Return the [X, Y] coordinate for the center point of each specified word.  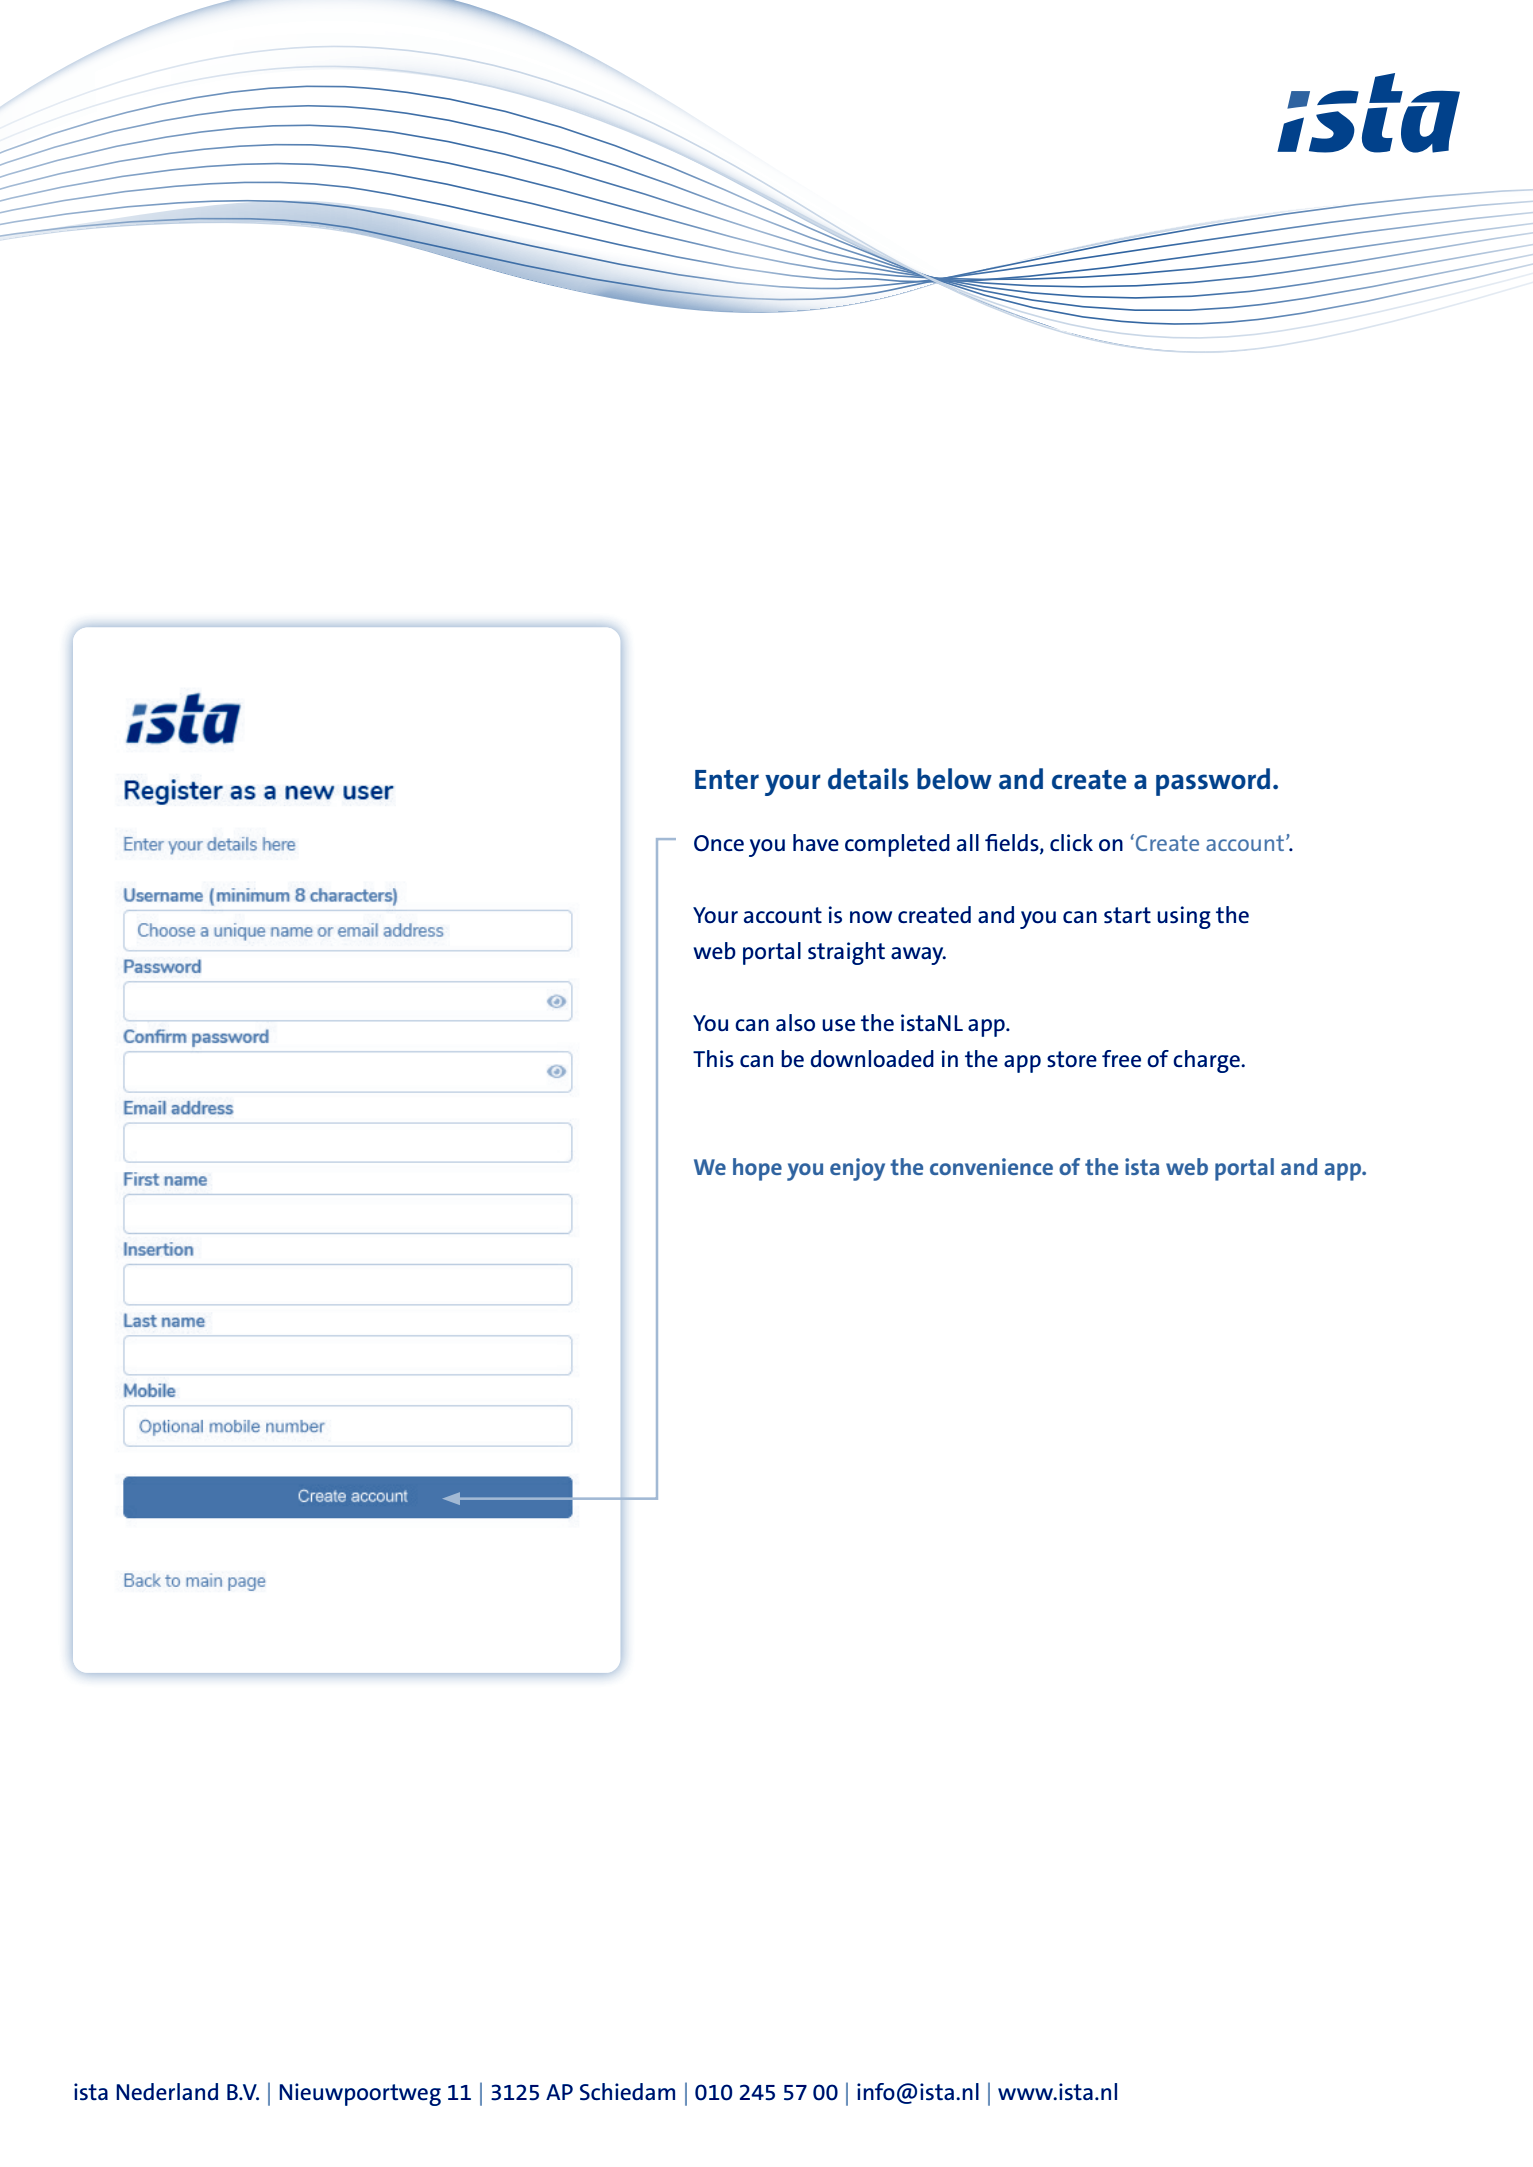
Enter [727, 780]
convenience [991, 1166]
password [1213, 782]
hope [757, 1169]
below [954, 779]
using [1184, 917]
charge [1207, 1061]
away [918, 956]
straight [846, 953]
